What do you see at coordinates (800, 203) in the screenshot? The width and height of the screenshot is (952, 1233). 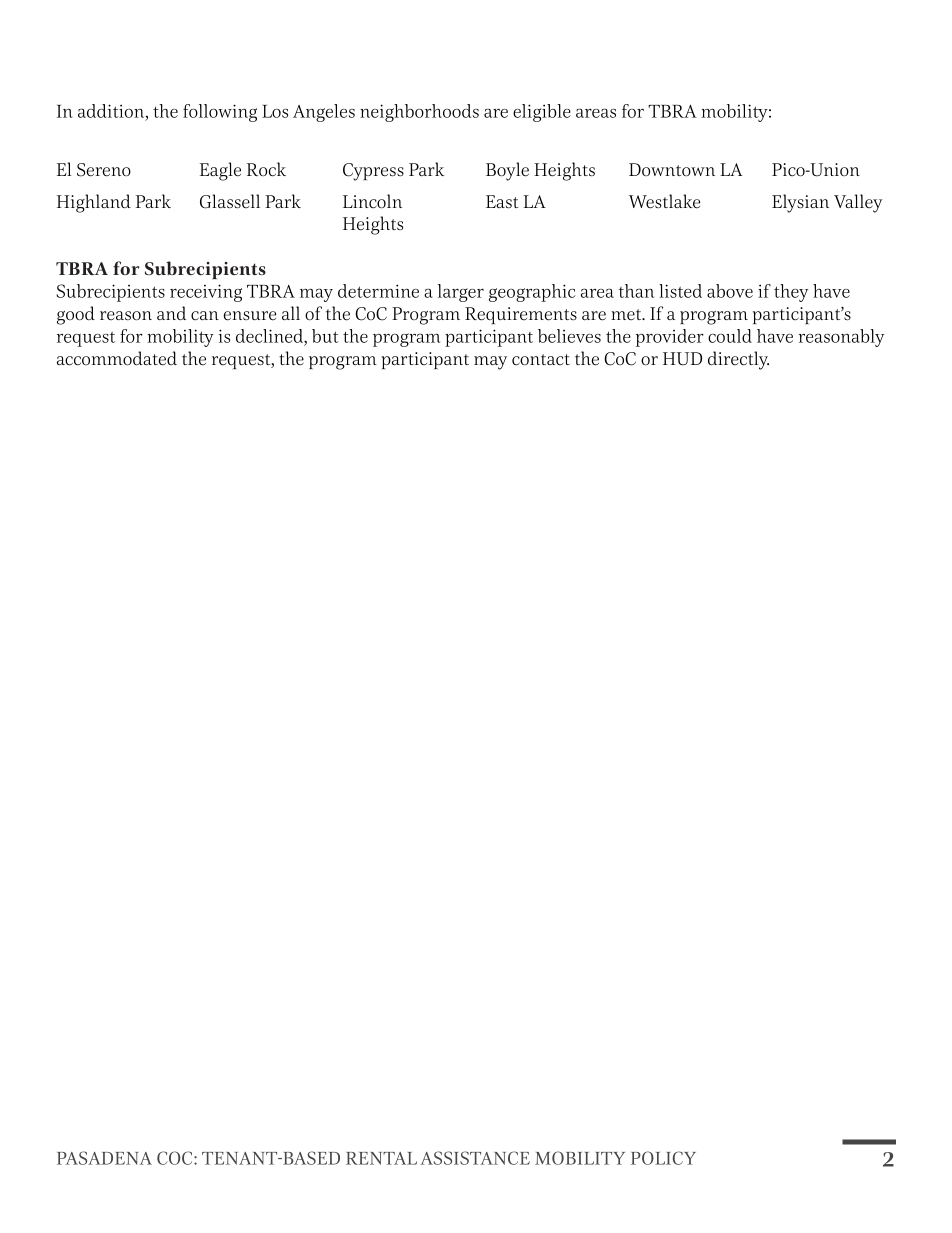 I see `Elysian` at bounding box center [800, 203].
